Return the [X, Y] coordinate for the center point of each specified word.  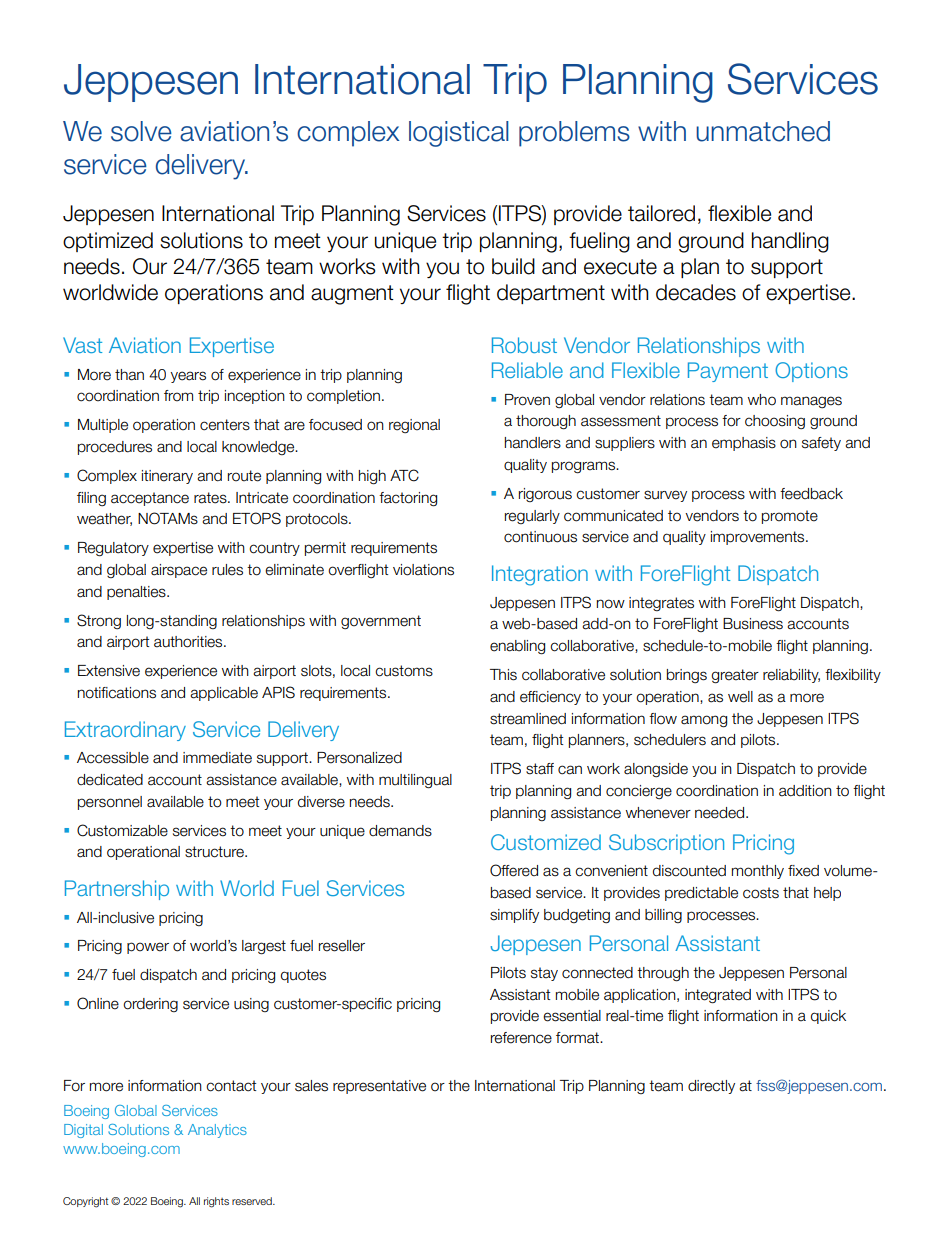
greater [735, 676]
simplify [514, 916]
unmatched [763, 131]
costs [761, 893]
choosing [775, 422]
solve [141, 131]
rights [216, 1202]
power [148, 948]
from [178, 396]
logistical [459, 134]
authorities [189, 642]
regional [414, 426]
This [503, 675]
